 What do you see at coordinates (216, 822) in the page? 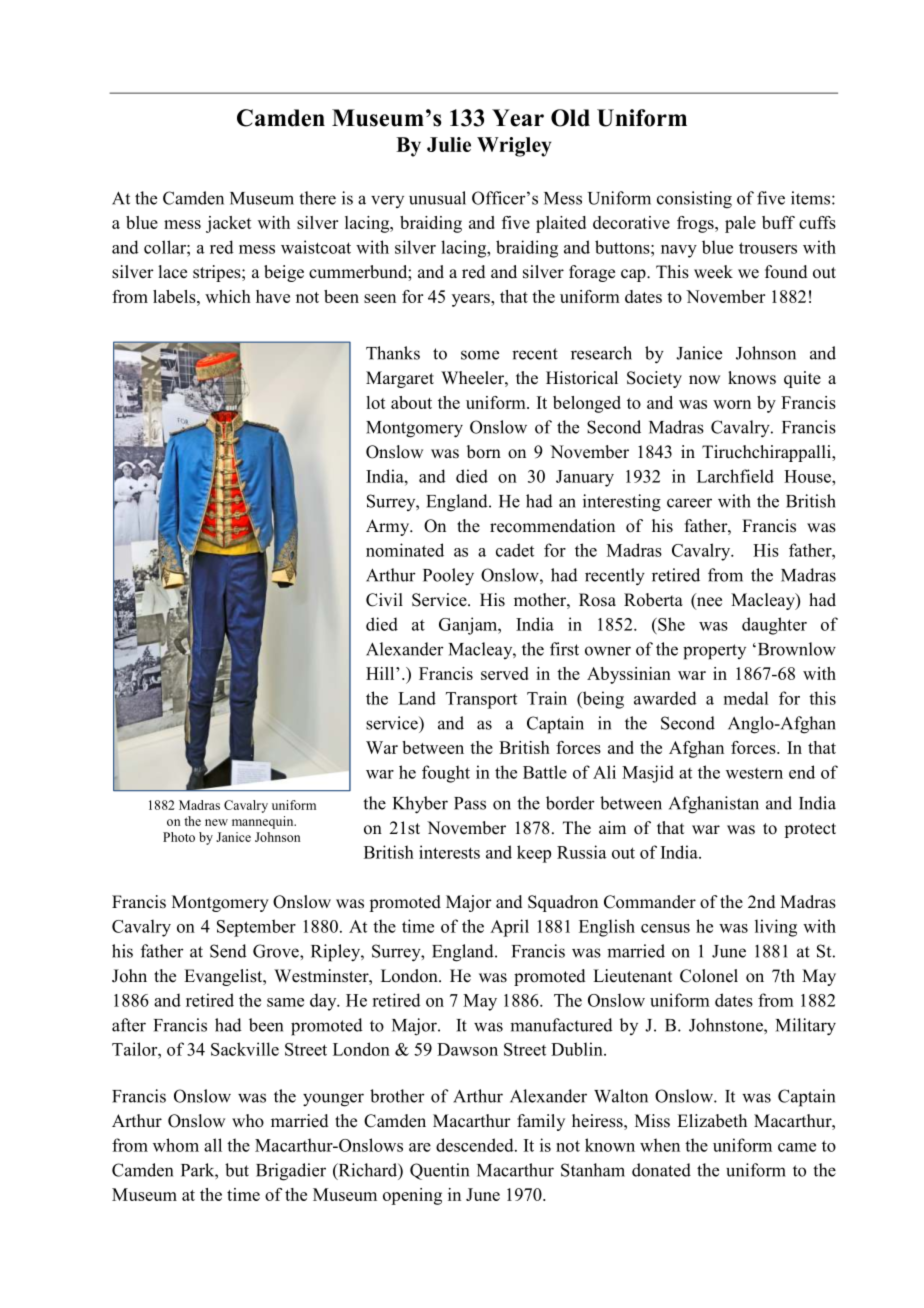
I see `new` at bounding box center [216, 822].
